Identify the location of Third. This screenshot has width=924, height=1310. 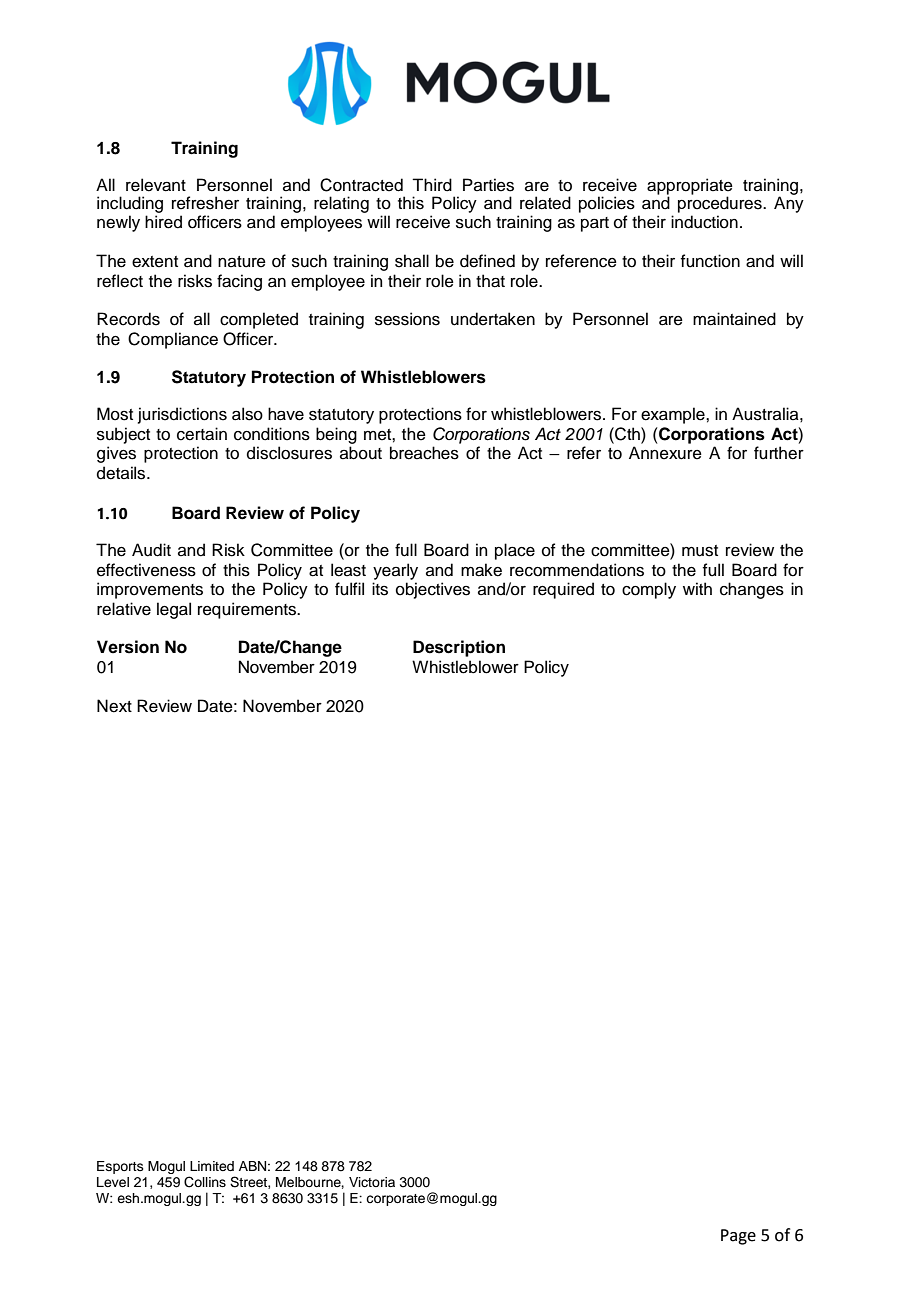
(432, 185).
